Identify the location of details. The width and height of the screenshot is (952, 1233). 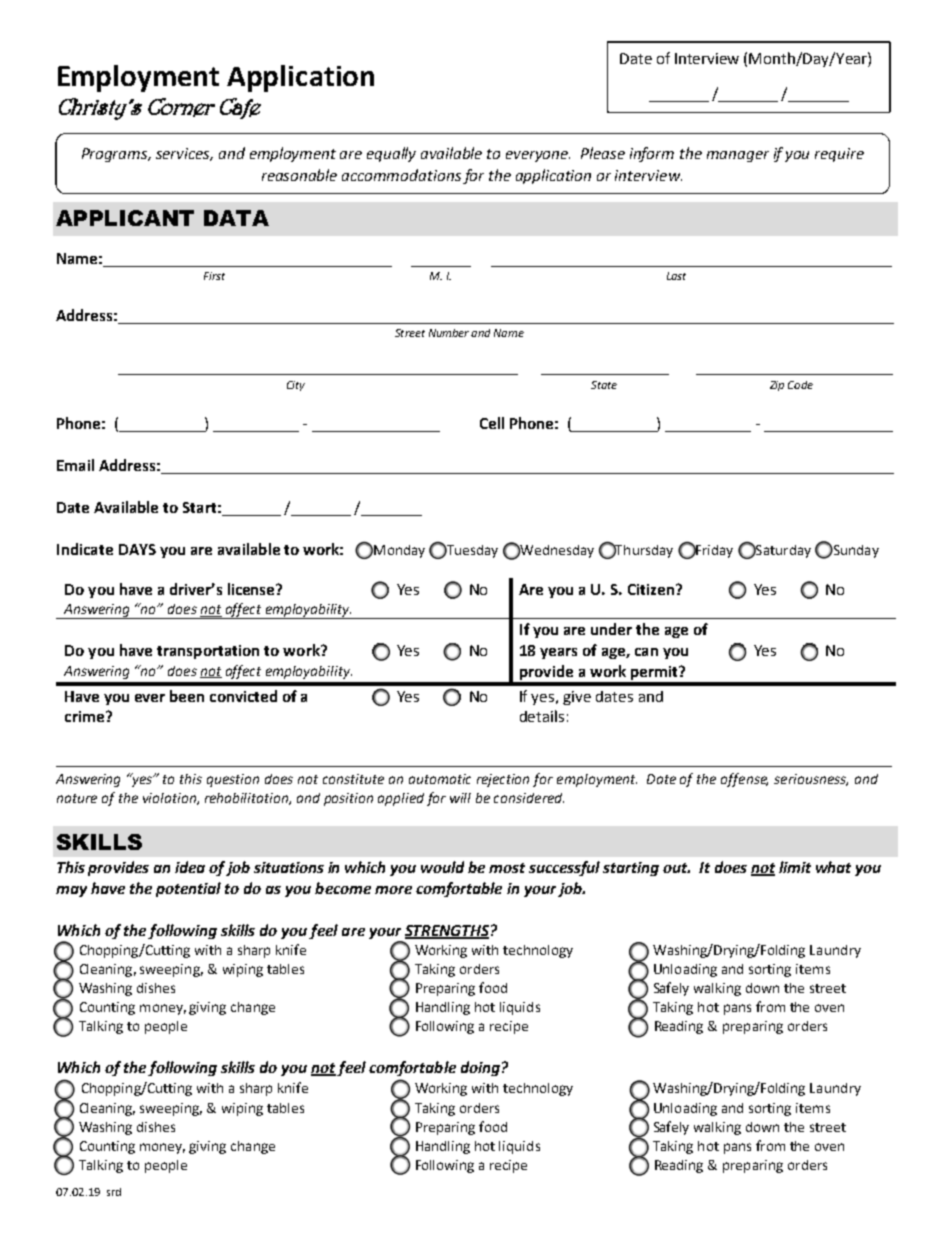
(542, 716).
